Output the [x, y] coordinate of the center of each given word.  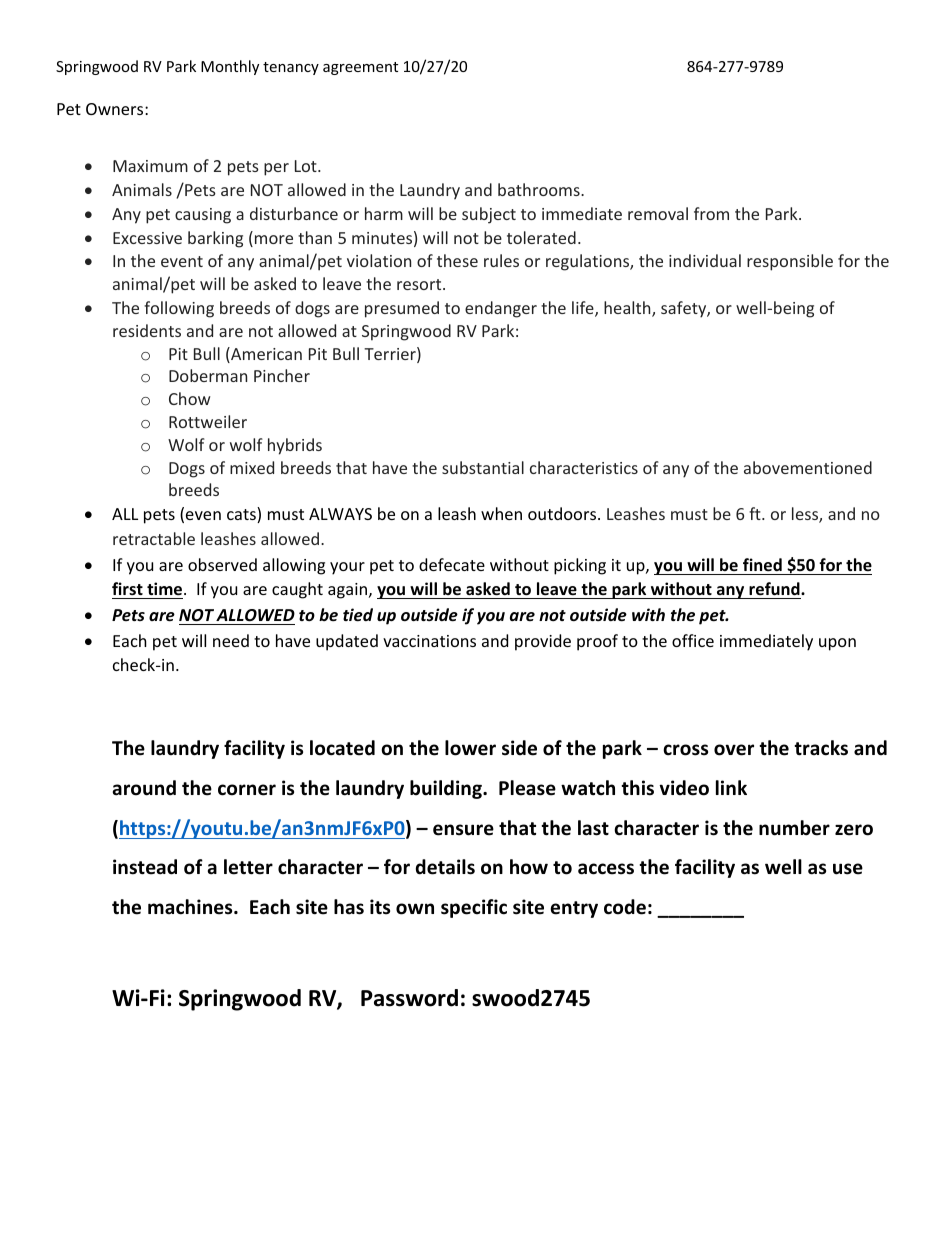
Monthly [230, 67]
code [625, 907]
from [711, 213]
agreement [360, 68]
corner [247, 790]
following [179, 309]
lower [470, 748]
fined [762, 565]
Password [409, 998]
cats [242, 515]
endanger [501, 309]
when [501, 513]
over [734, 750]
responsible [790, 262]
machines [191, 907]
